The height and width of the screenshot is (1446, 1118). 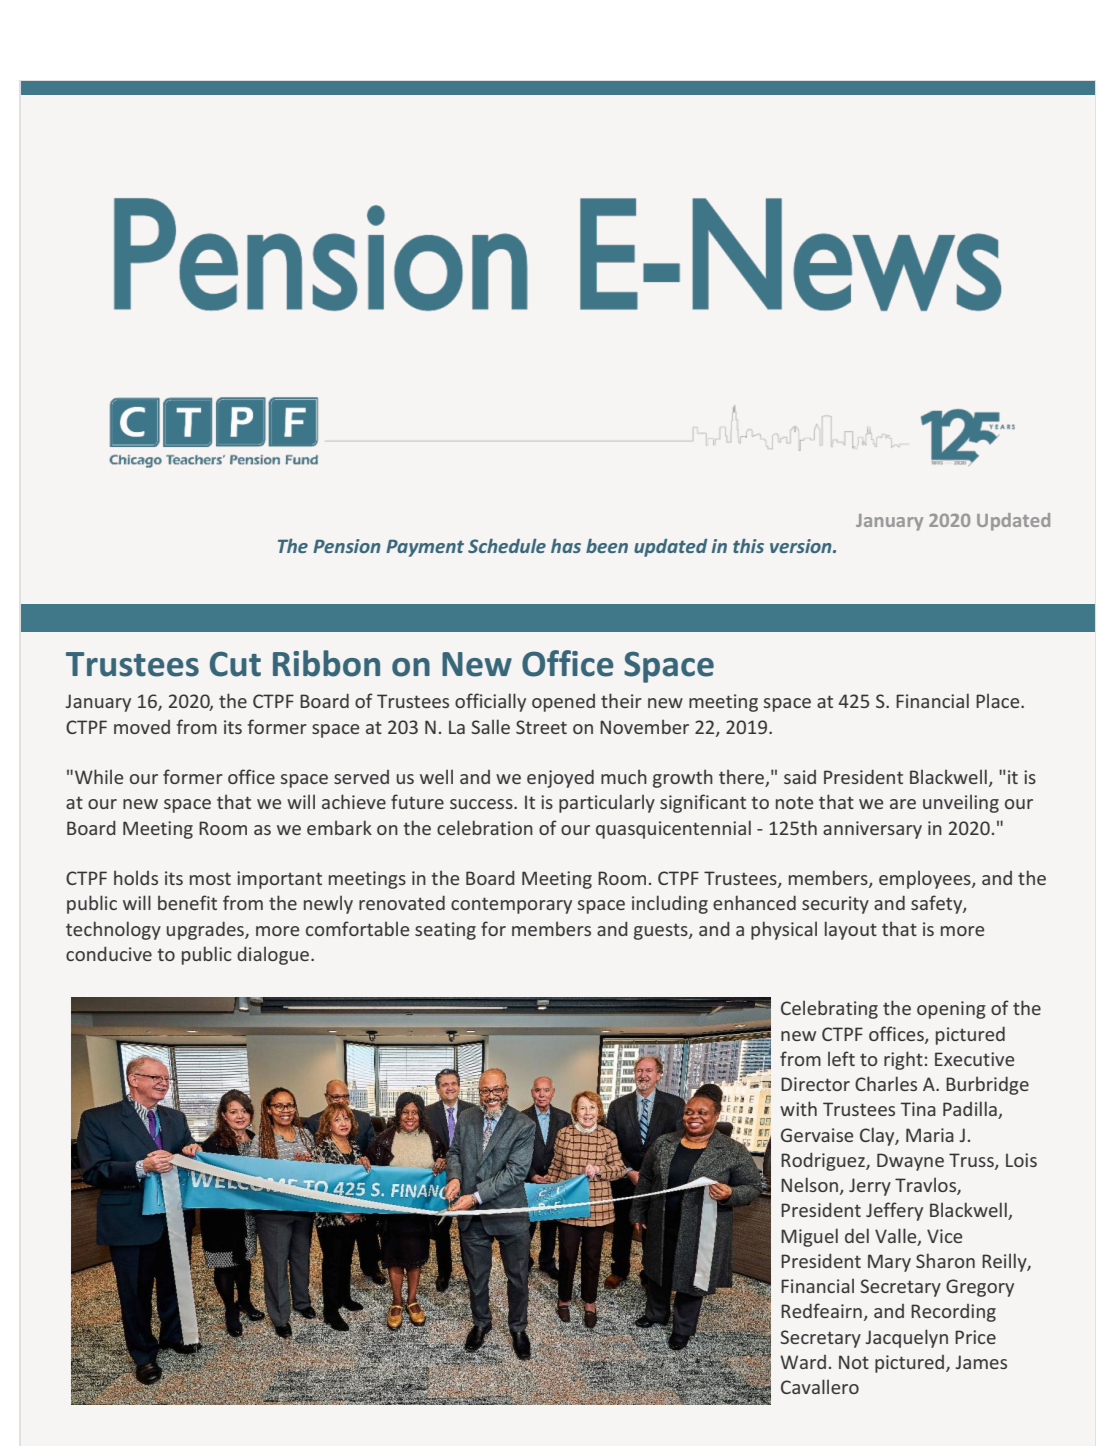 What do you see at coordinates (541, 727) in the screenshot?
I see `Street` at bounding box center [541, 727].
